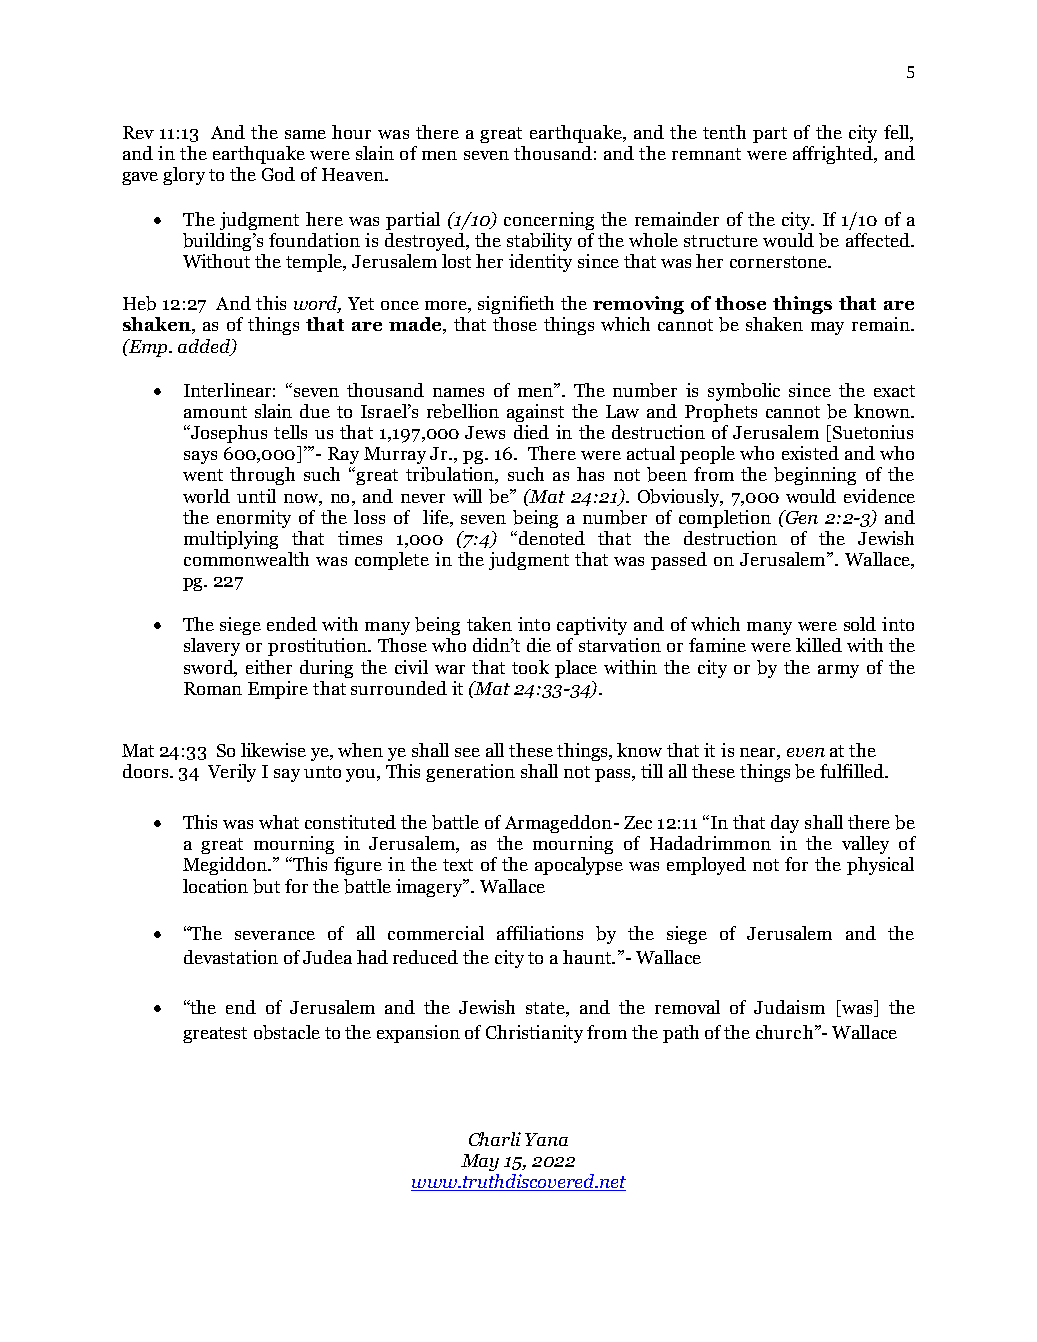  I want to click on taken, so click(489, 624).
